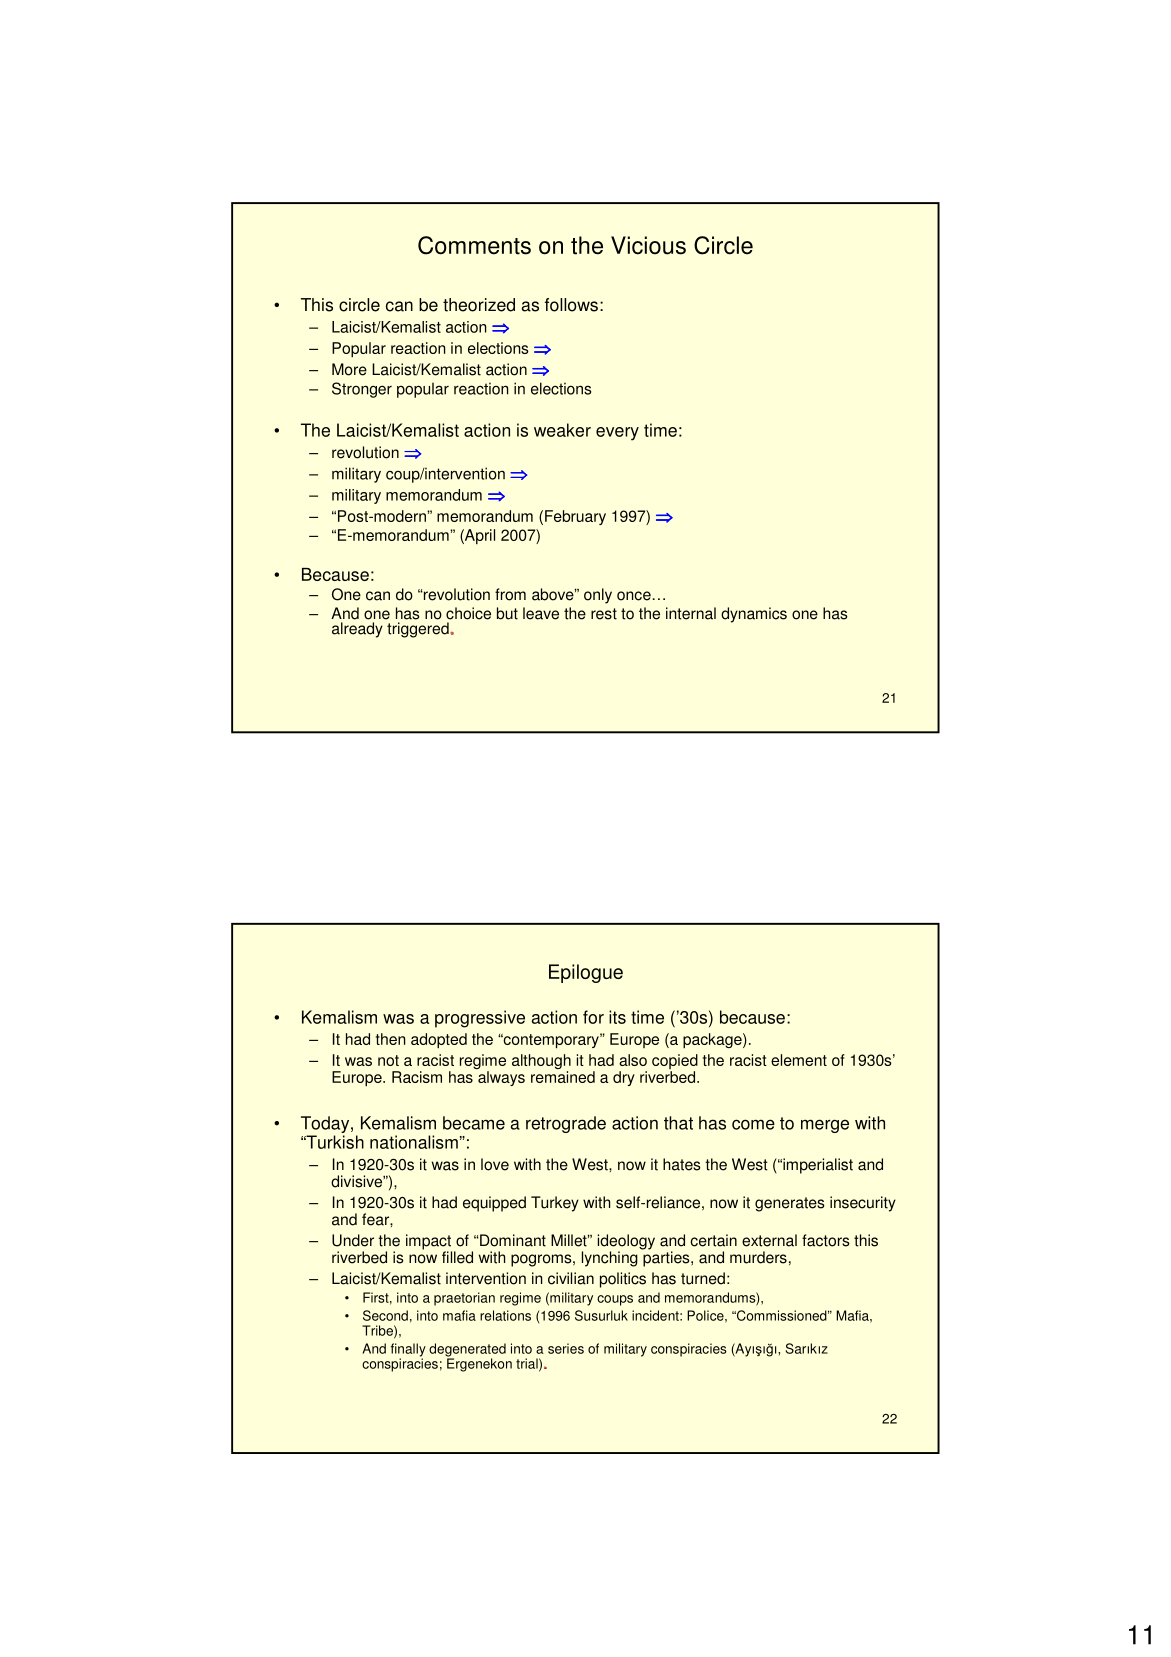 The width and height of the screenshot is (1171, 1657). I want to click on element, so click(799, 1060).
